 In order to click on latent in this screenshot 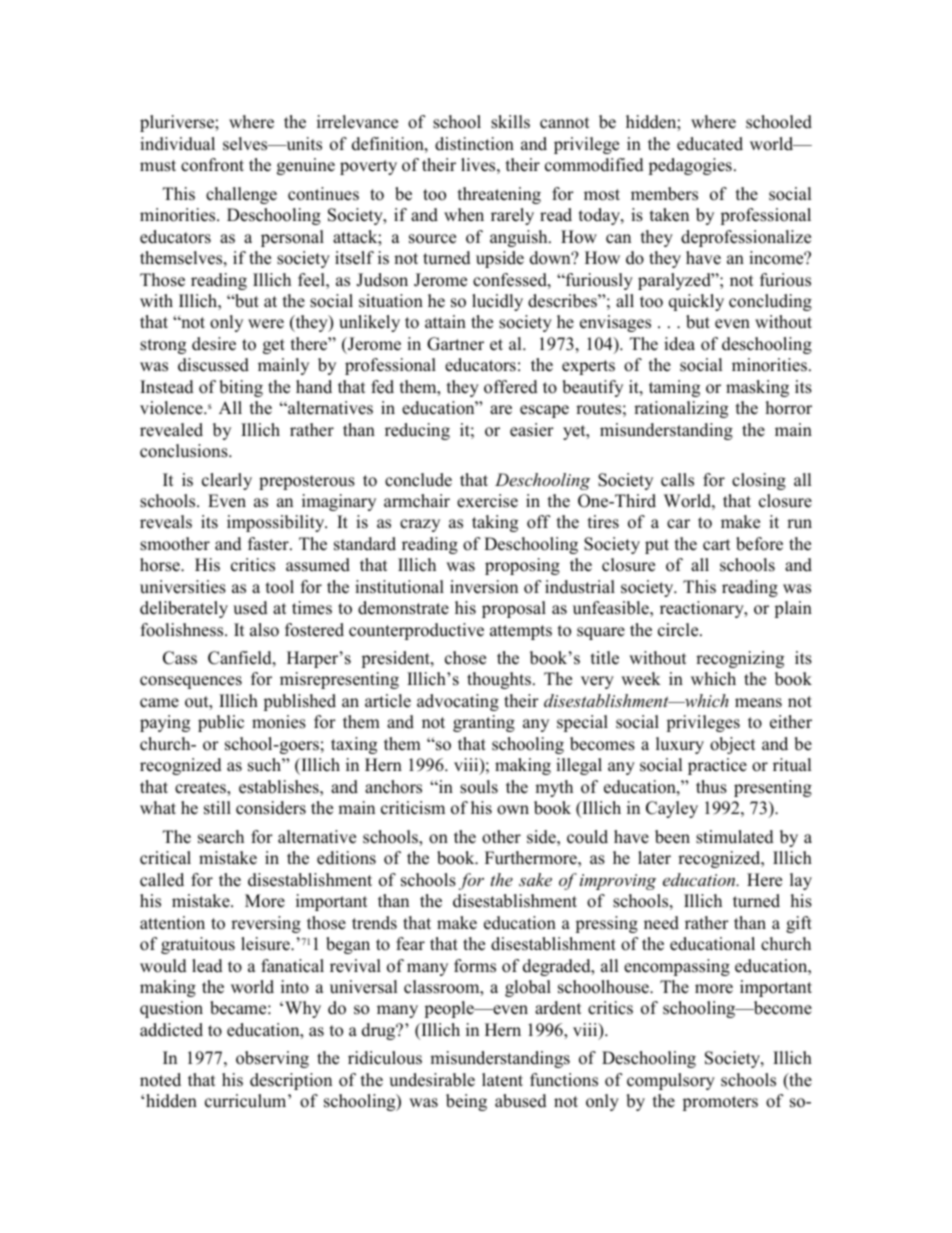, I will do `click(502, 1080)`.
